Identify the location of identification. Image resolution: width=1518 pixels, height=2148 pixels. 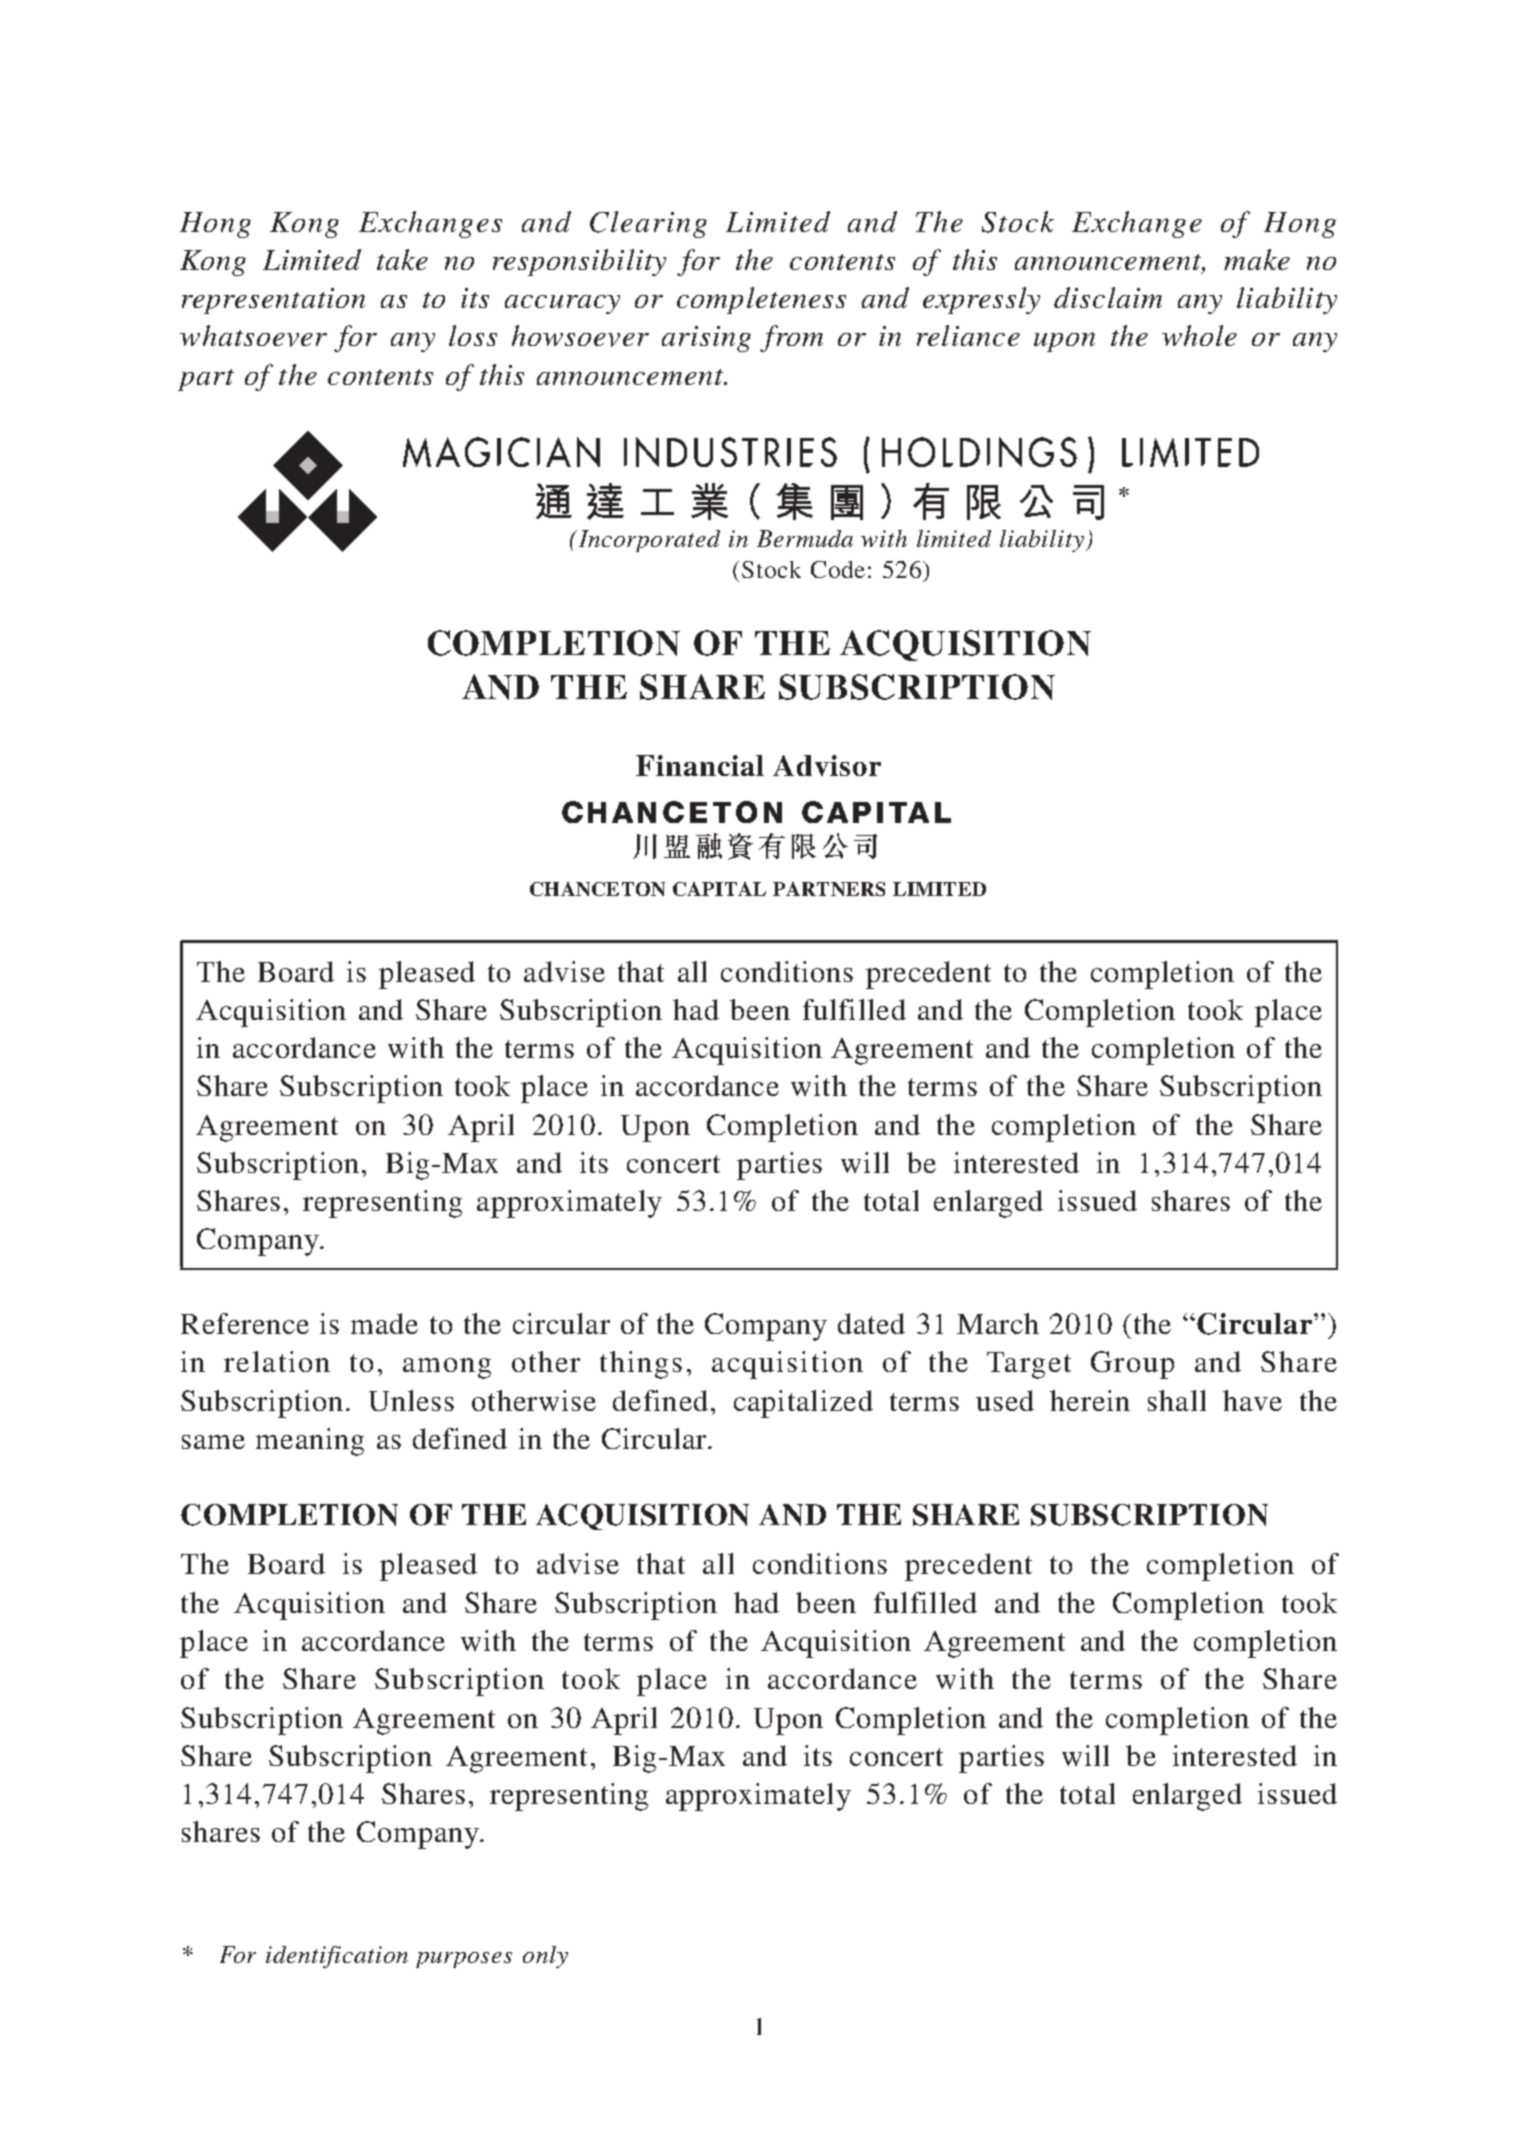
(337, 1957).
